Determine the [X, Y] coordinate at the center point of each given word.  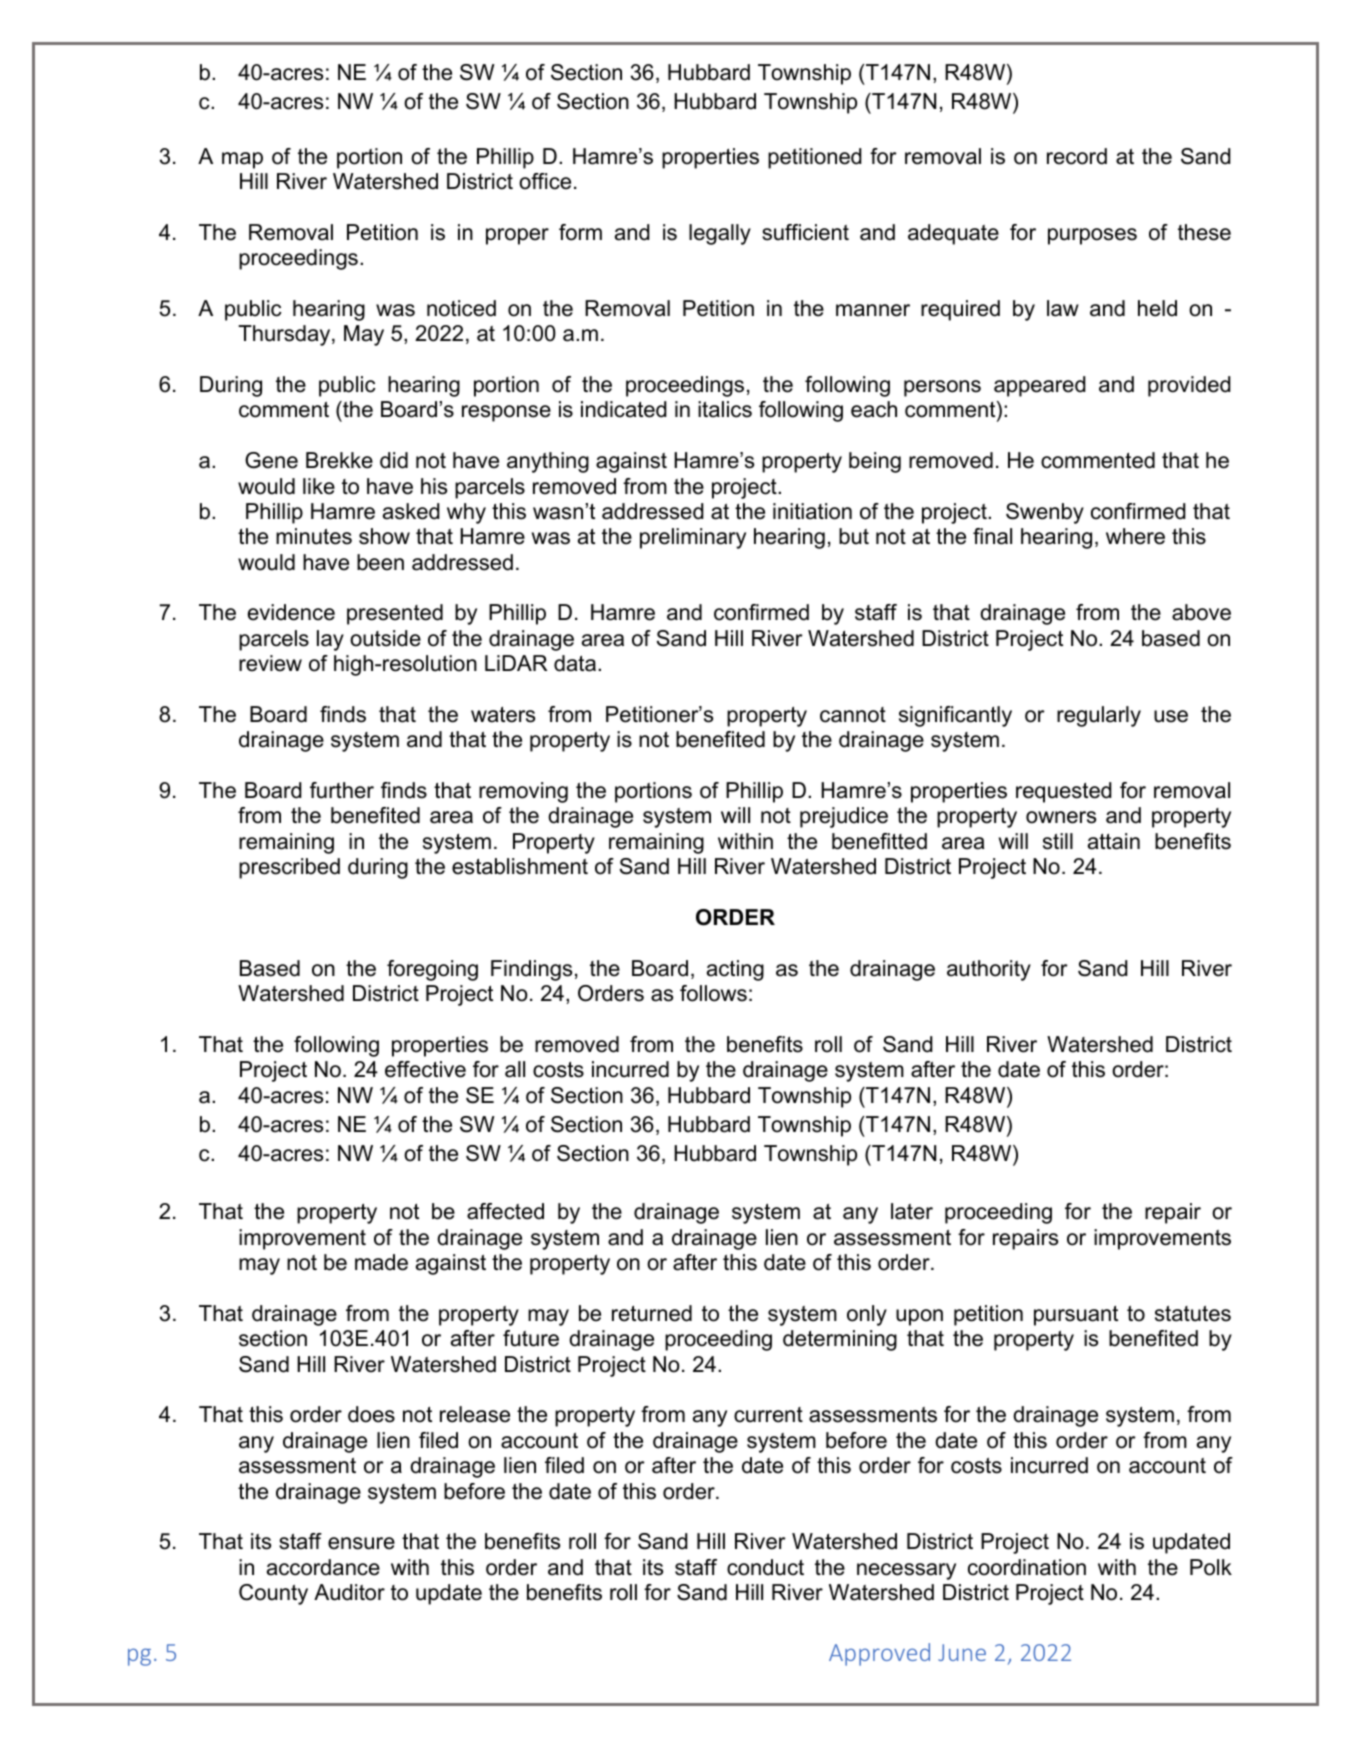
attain [1114, 841]
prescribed [289, 868]
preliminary [693, 538]
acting [735, 970]
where [1135, 536]
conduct [765, 1567]
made [381, 1262]
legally [720, 234]
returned [652, 1313]
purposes [1092, 236]
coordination [1027, 1567]
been [380, 562]
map [242, 160]
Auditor [349, 1592]
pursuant [1076, 1316]
